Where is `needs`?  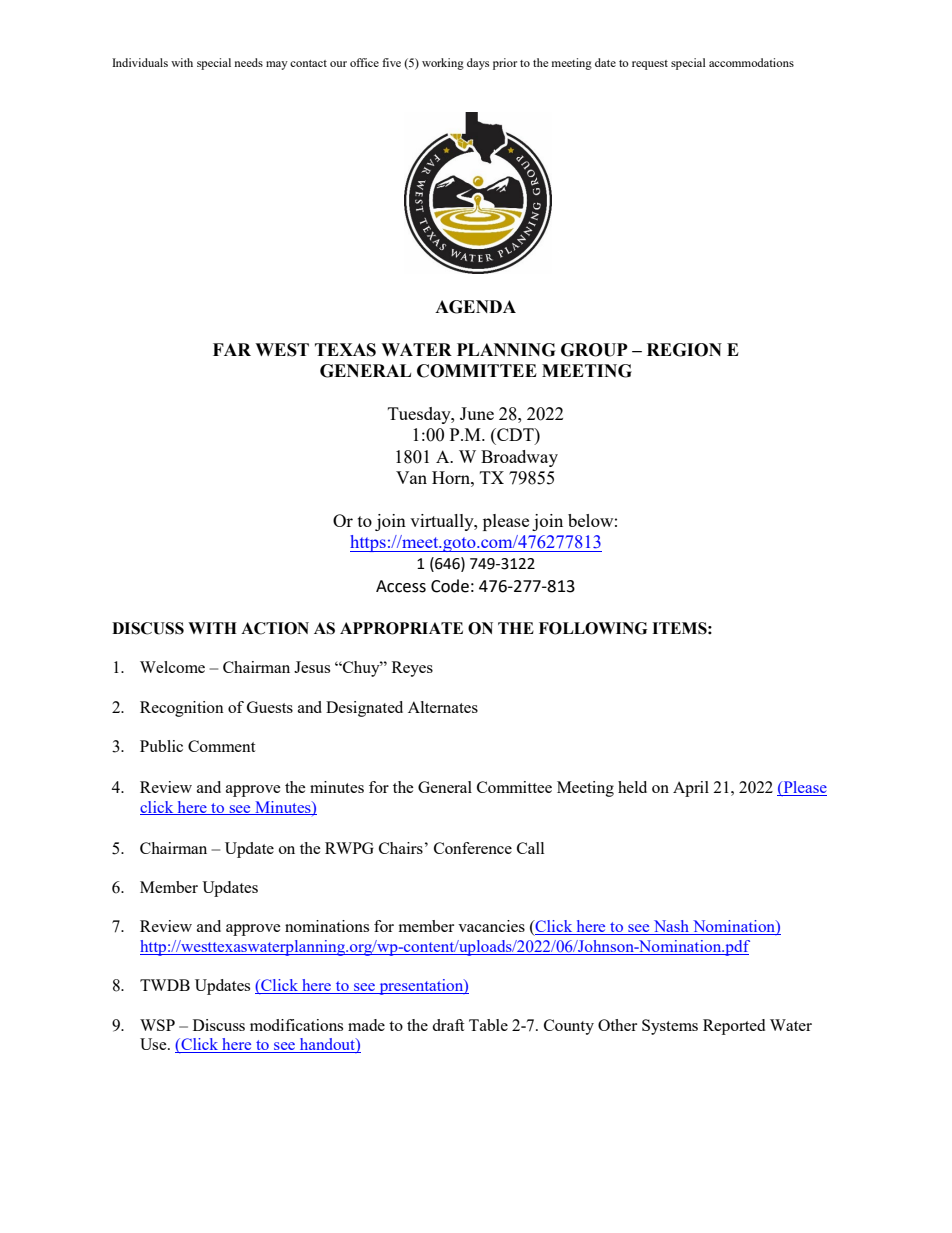 needs is located at coordinates (249, 62).
